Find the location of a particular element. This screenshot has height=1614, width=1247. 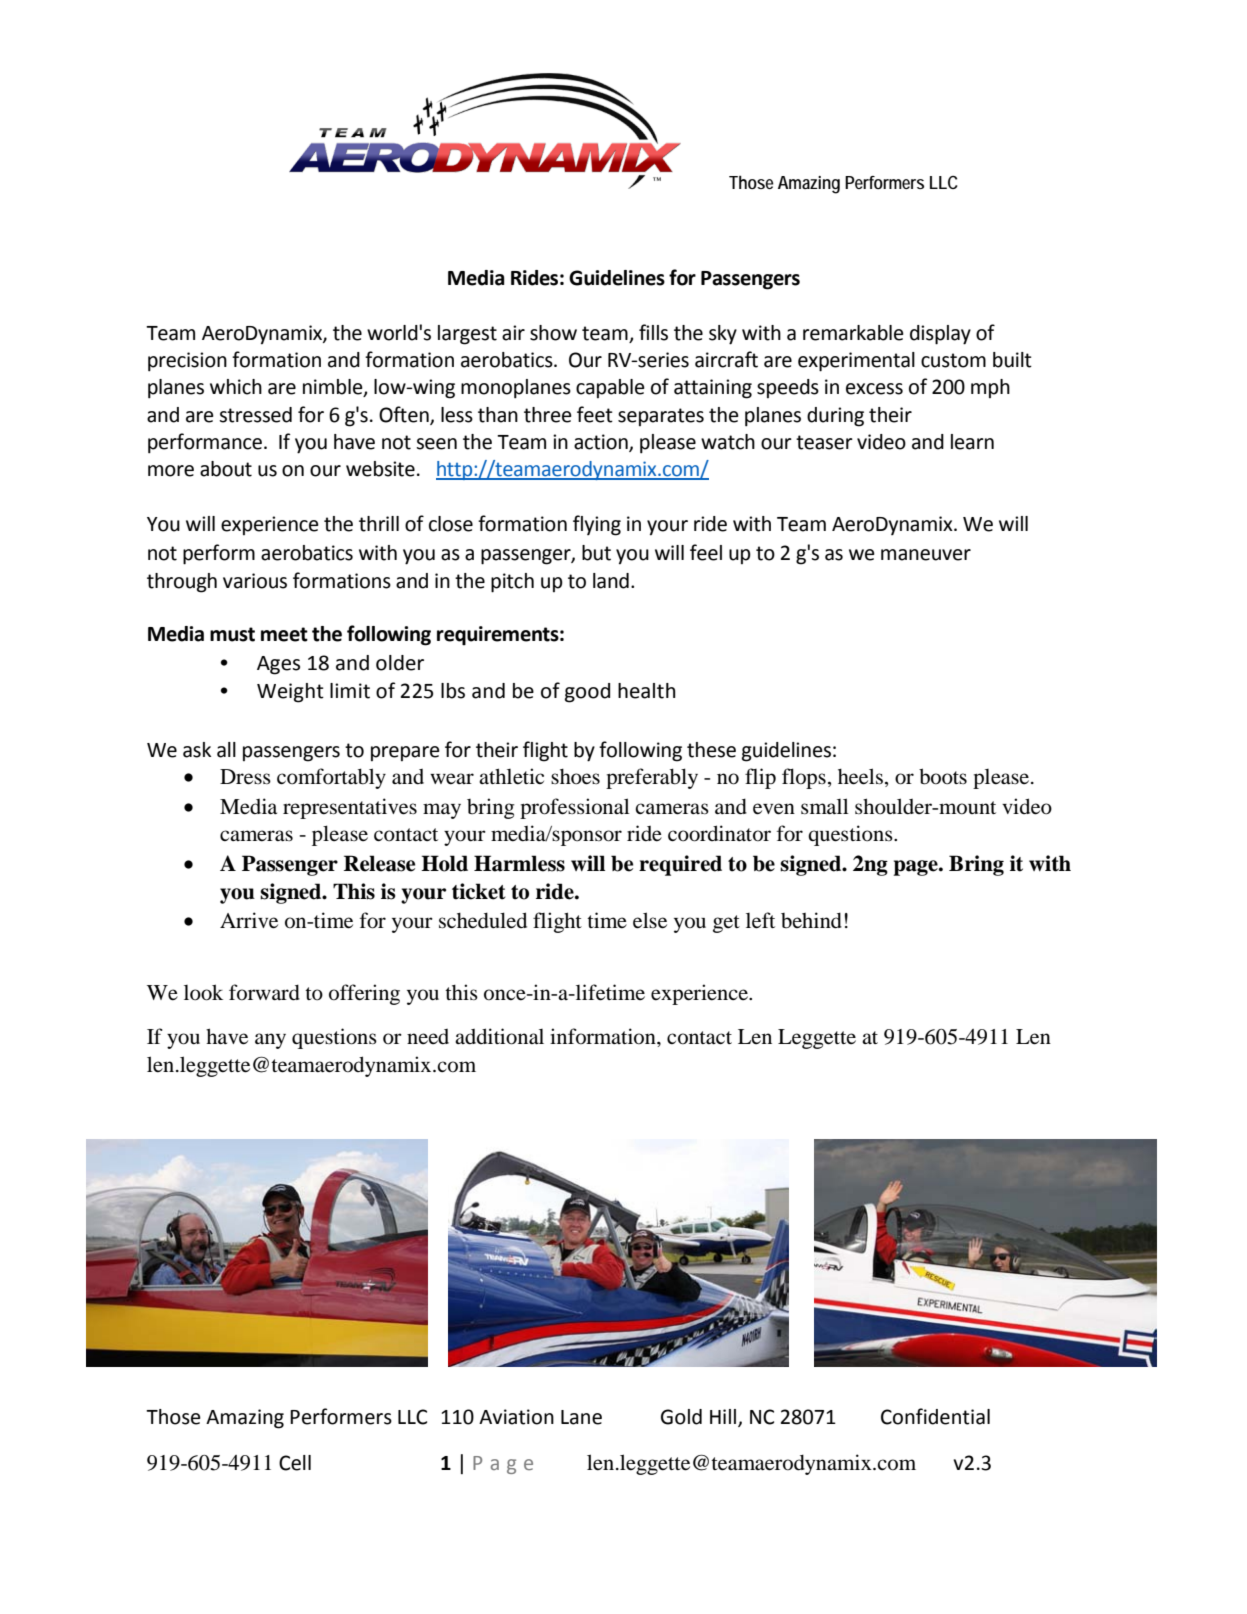

capable is located at coordinates (610, 388).
